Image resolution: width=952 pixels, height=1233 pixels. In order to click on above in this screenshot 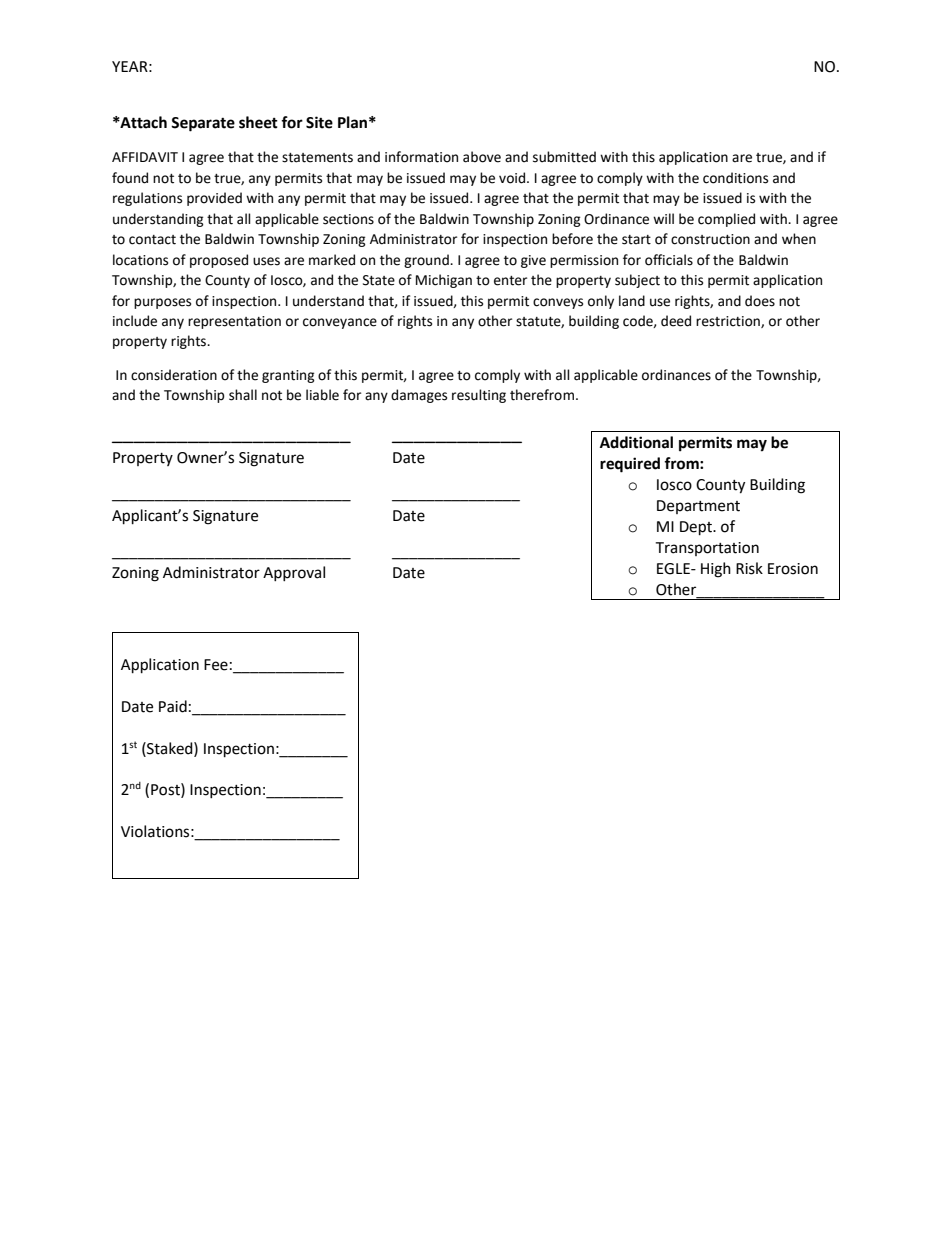, I will do `click(482, 157)`.
